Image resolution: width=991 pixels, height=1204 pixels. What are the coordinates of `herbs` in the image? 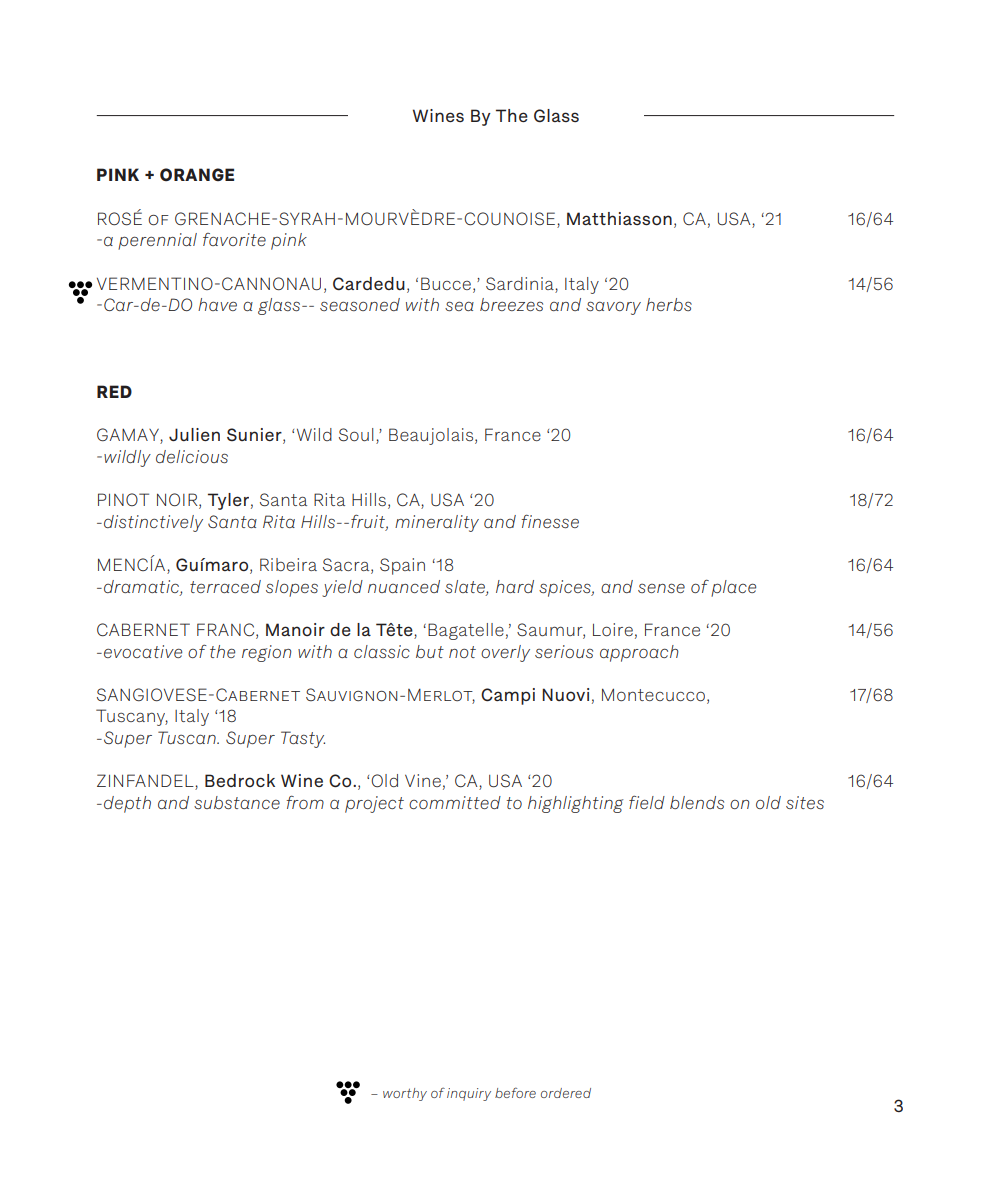 It's located at (669, 304).
